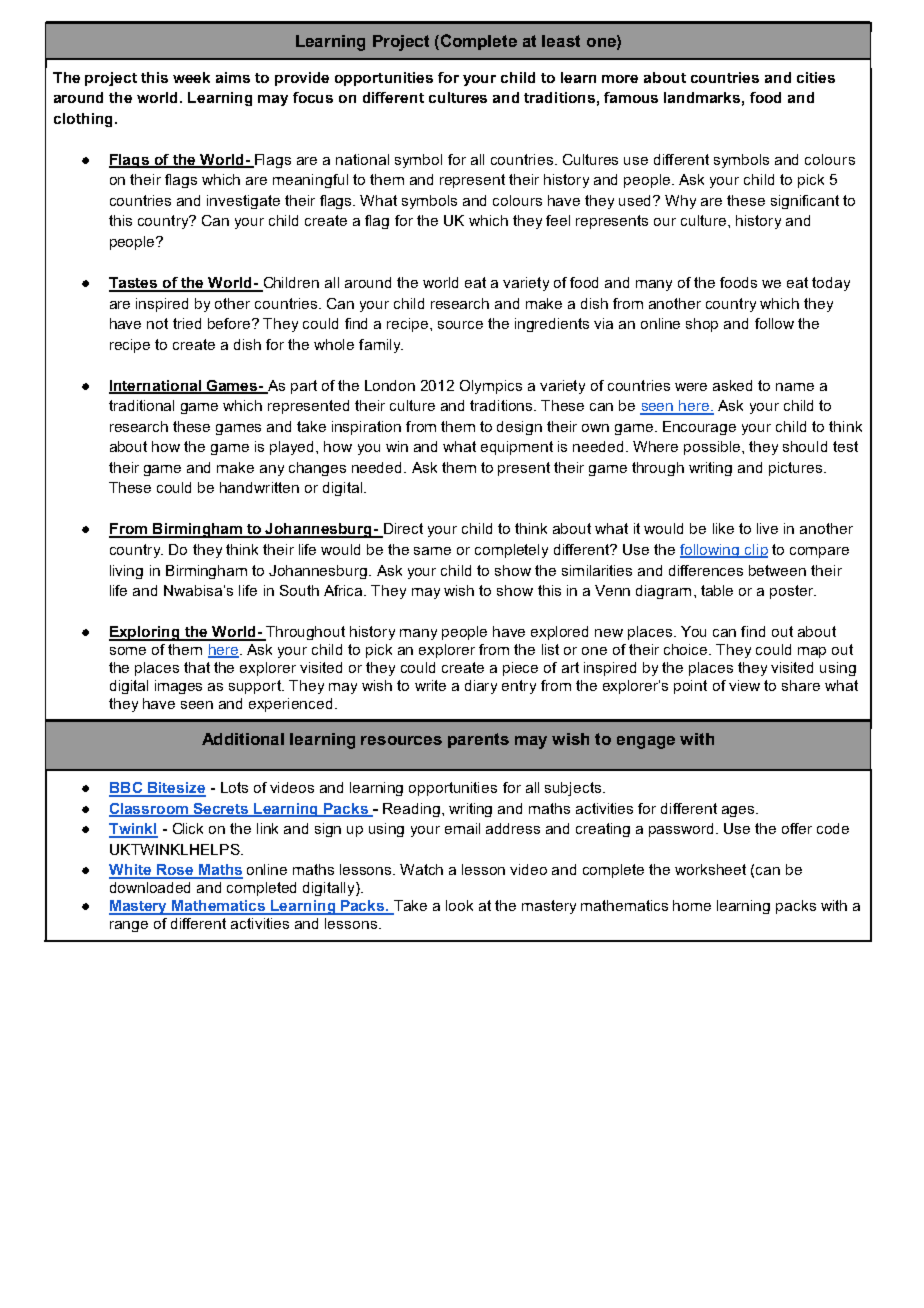  What do you see at coordinates (517, 448) in the screenshot?
I see `equipment` at bounding box center [517, 448].
